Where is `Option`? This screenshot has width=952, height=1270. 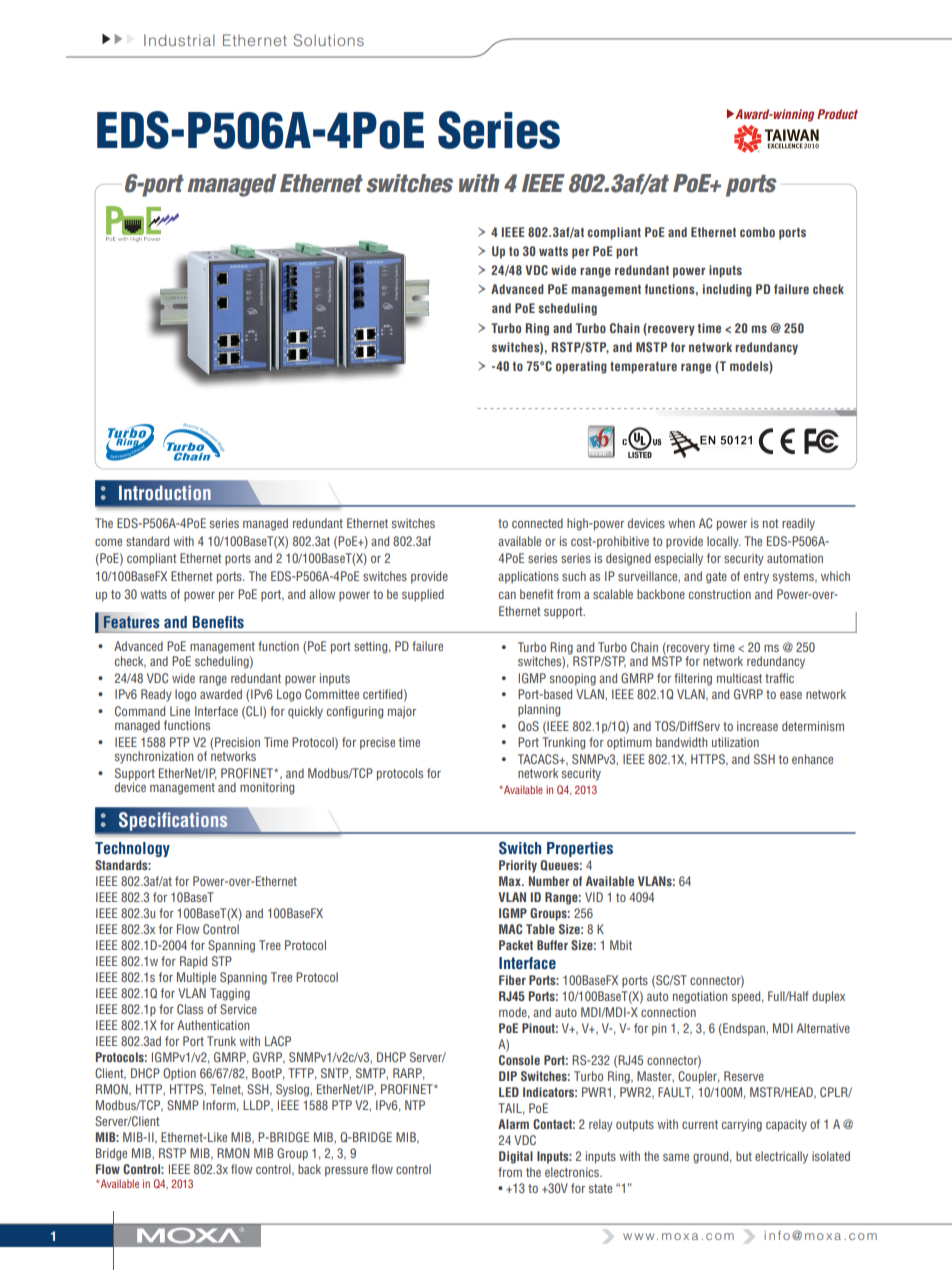 Option is located at coordinates (179, 1074).
